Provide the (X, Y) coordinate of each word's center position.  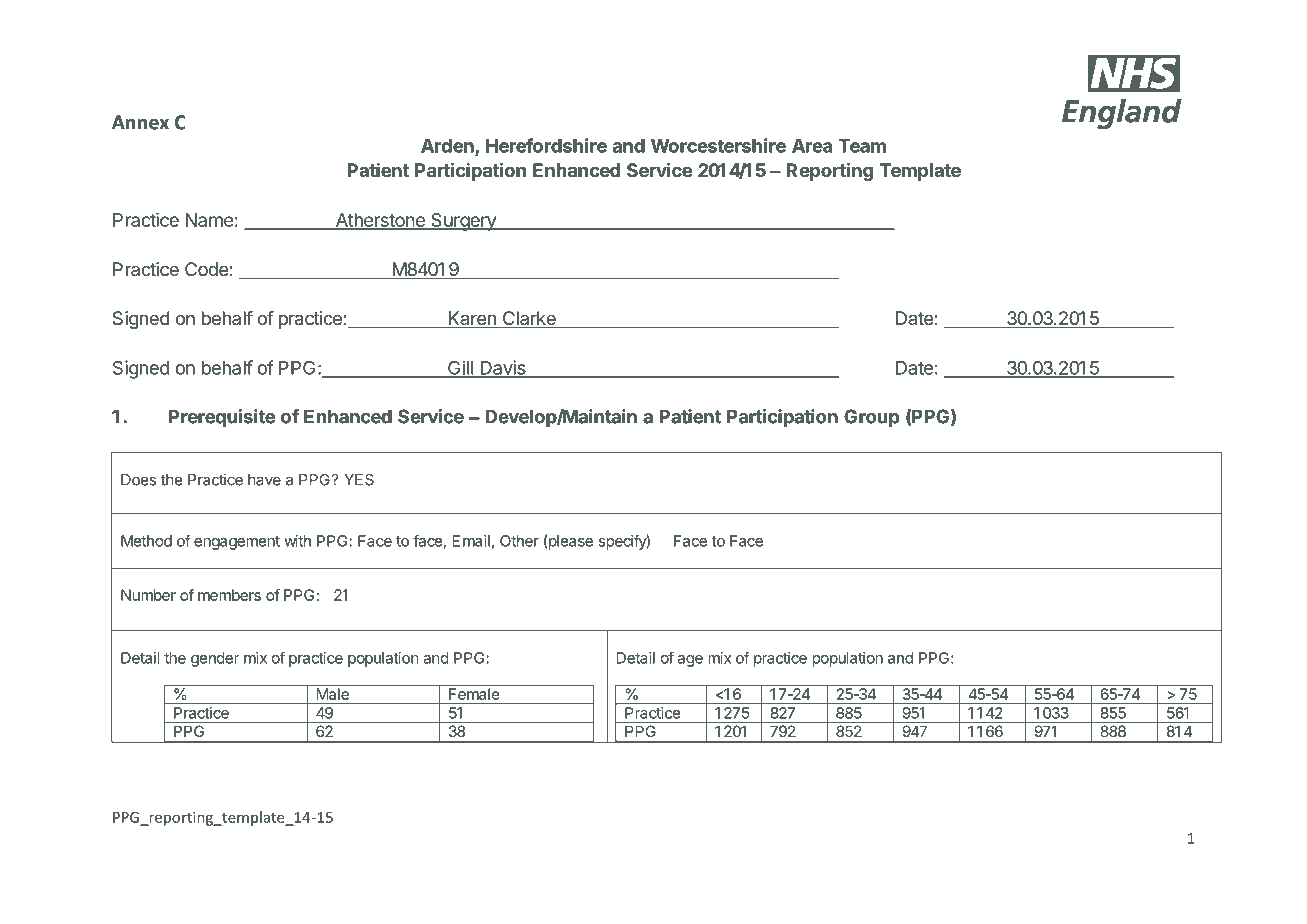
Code (206, 269)
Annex (140, 122)
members (229, 595)
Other (519, 541)
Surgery (463, 222)
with (297, 541)
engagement (237, 543)
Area (812, 146)
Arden (448, 147)
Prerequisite (222, 418)
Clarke (529, 319)
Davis (503, 368)
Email (471, 541)
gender (215, 659)
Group (872, 418)
